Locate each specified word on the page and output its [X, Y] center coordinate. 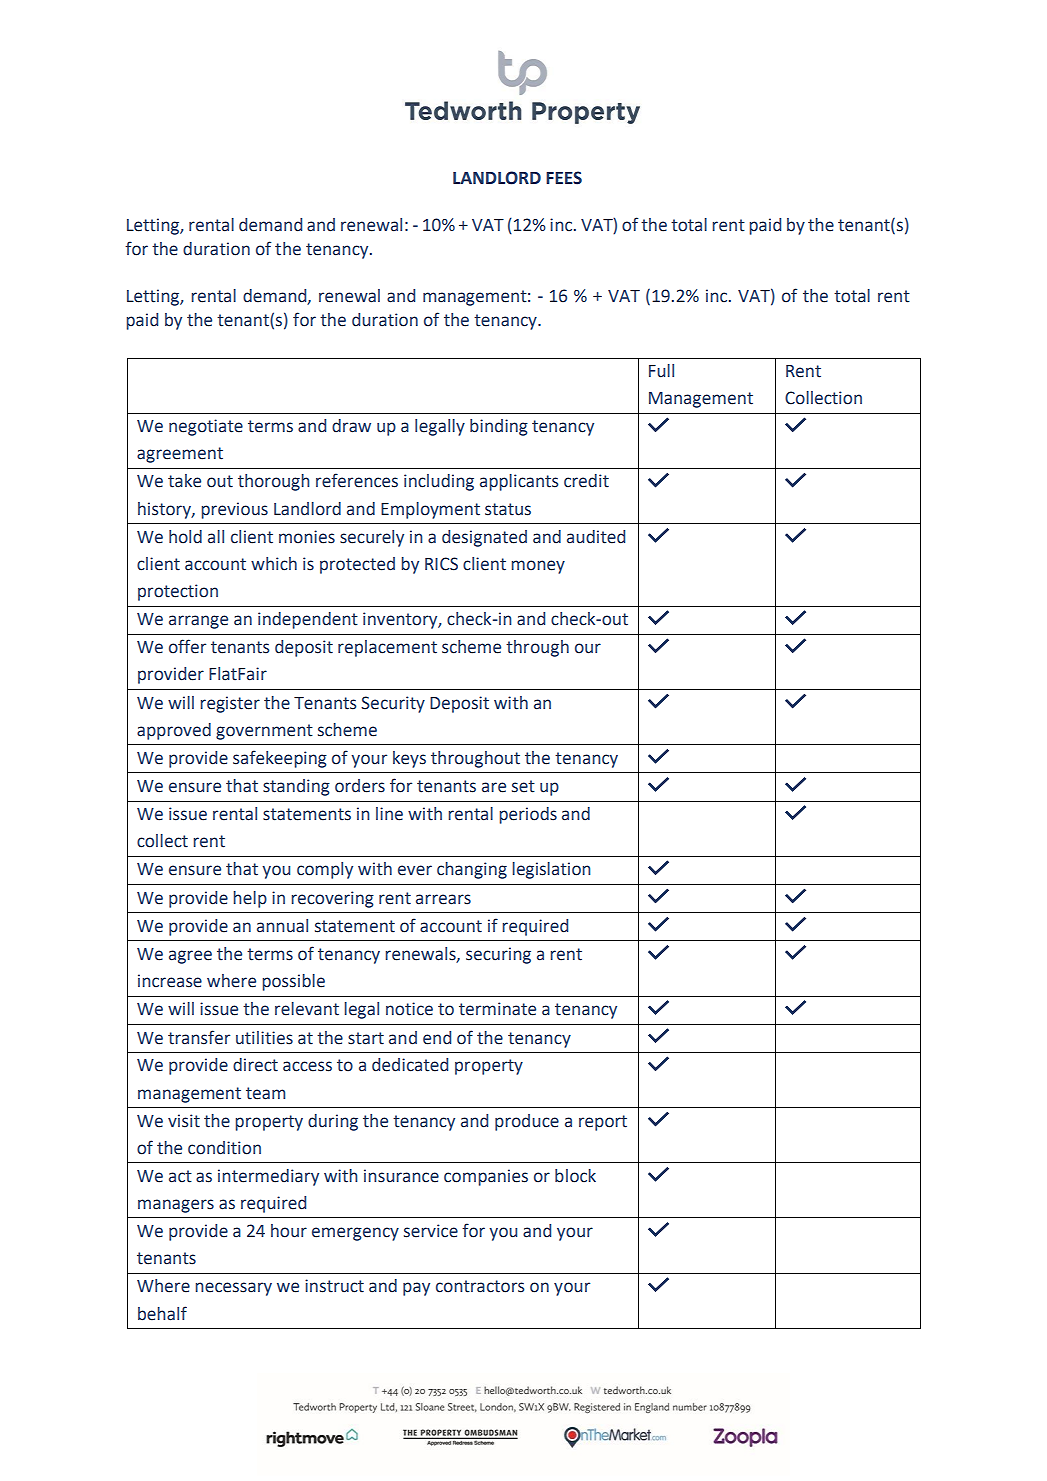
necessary [233, 1289]
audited [596, 537]
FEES [564, 178]
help [250, 899]
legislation [551, 870]
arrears [443, 899]
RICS [441, 564]
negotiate [206, 427]
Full [661, 371]
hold [185, 537]
